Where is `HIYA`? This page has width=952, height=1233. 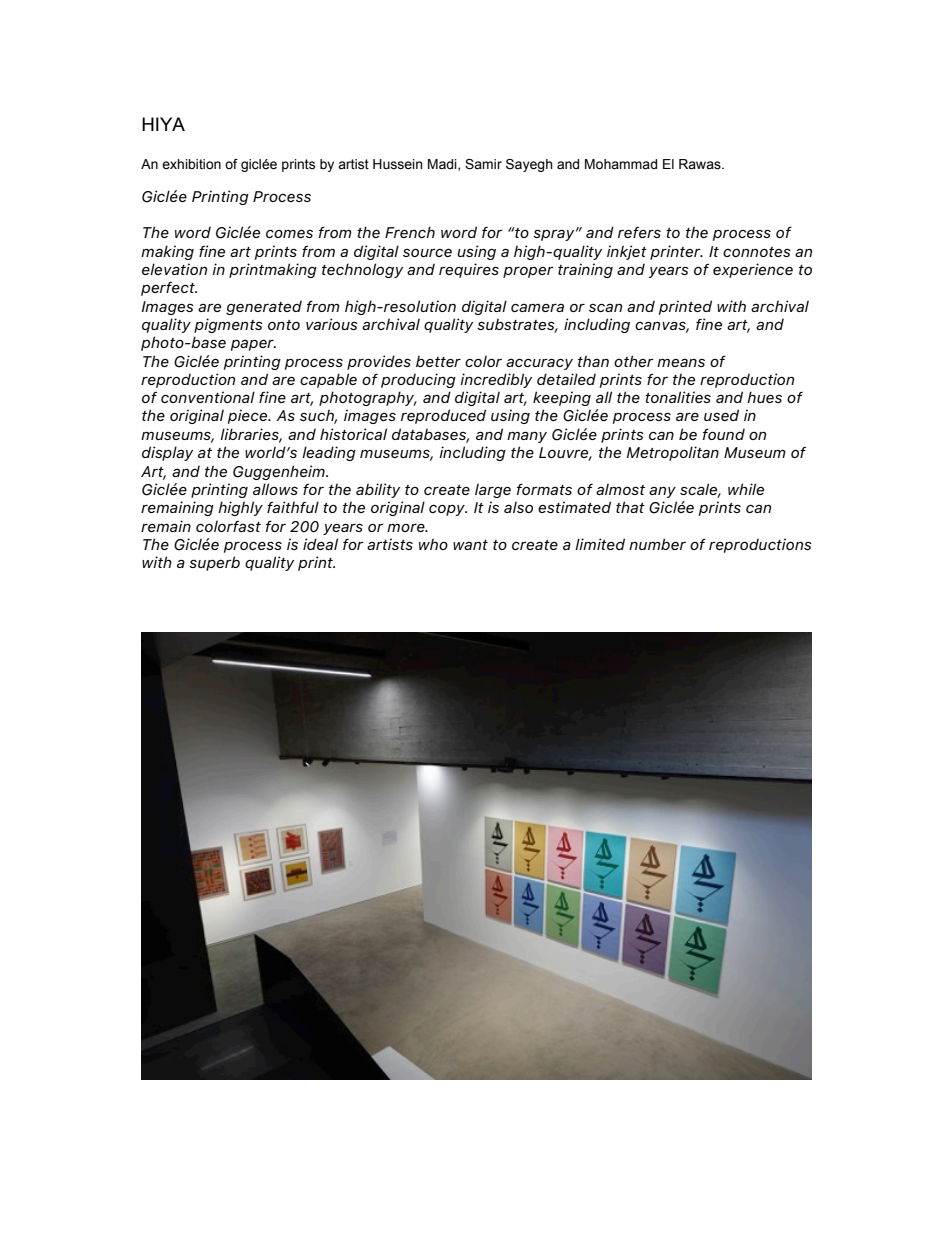
HIYA is located at coordinates (163, 124).
